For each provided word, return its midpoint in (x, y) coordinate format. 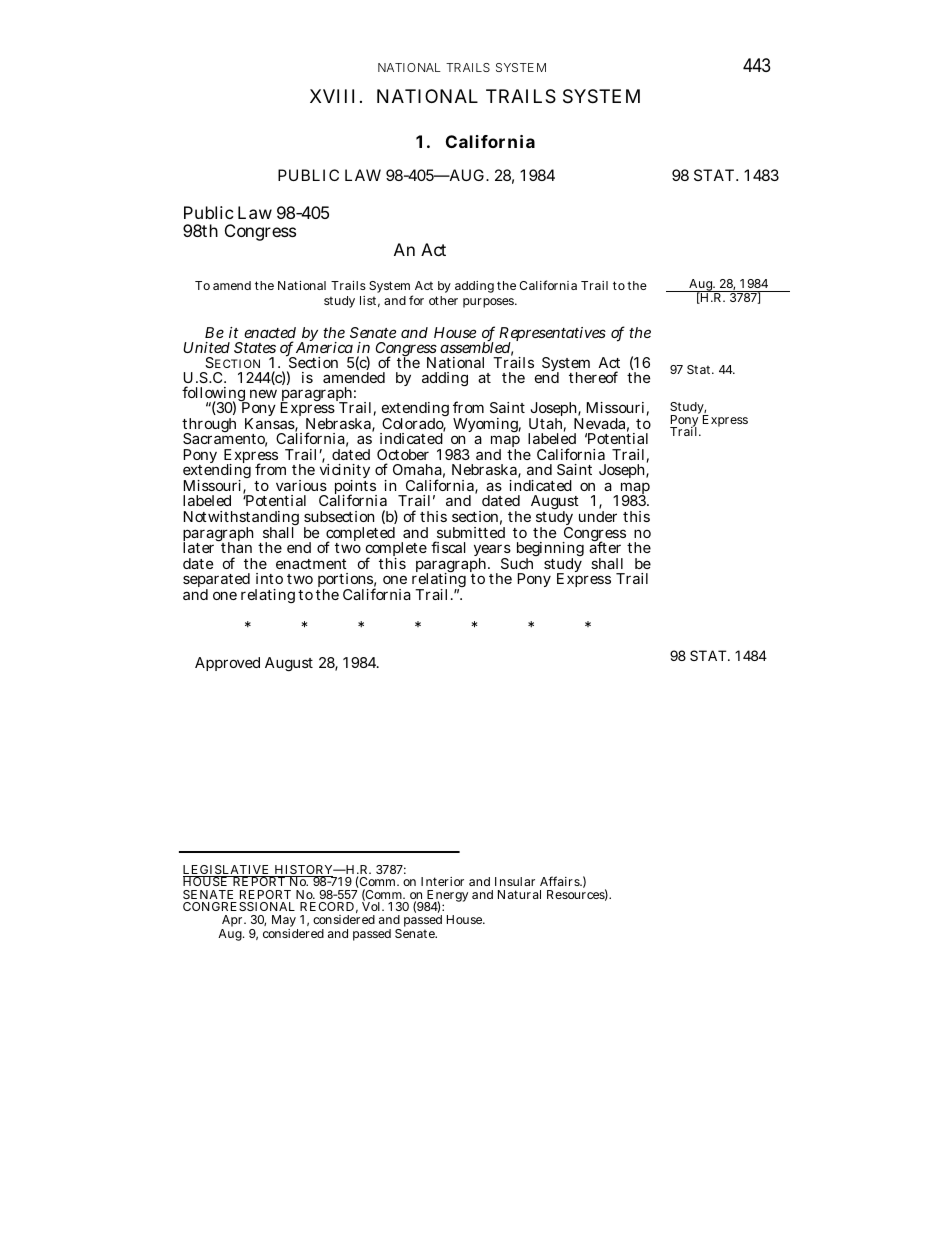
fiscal (448, 547)
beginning (550, 551)
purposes (489, 303)
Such (517, 563)
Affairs (561, 881)
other (443, 300)
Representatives (552, 336)
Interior (442, 881)
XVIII (332, 96)
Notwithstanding (241, 520)
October (403, 454)
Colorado (414, 425)
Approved (227, 664)
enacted (270, 332)
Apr (233, 922)
